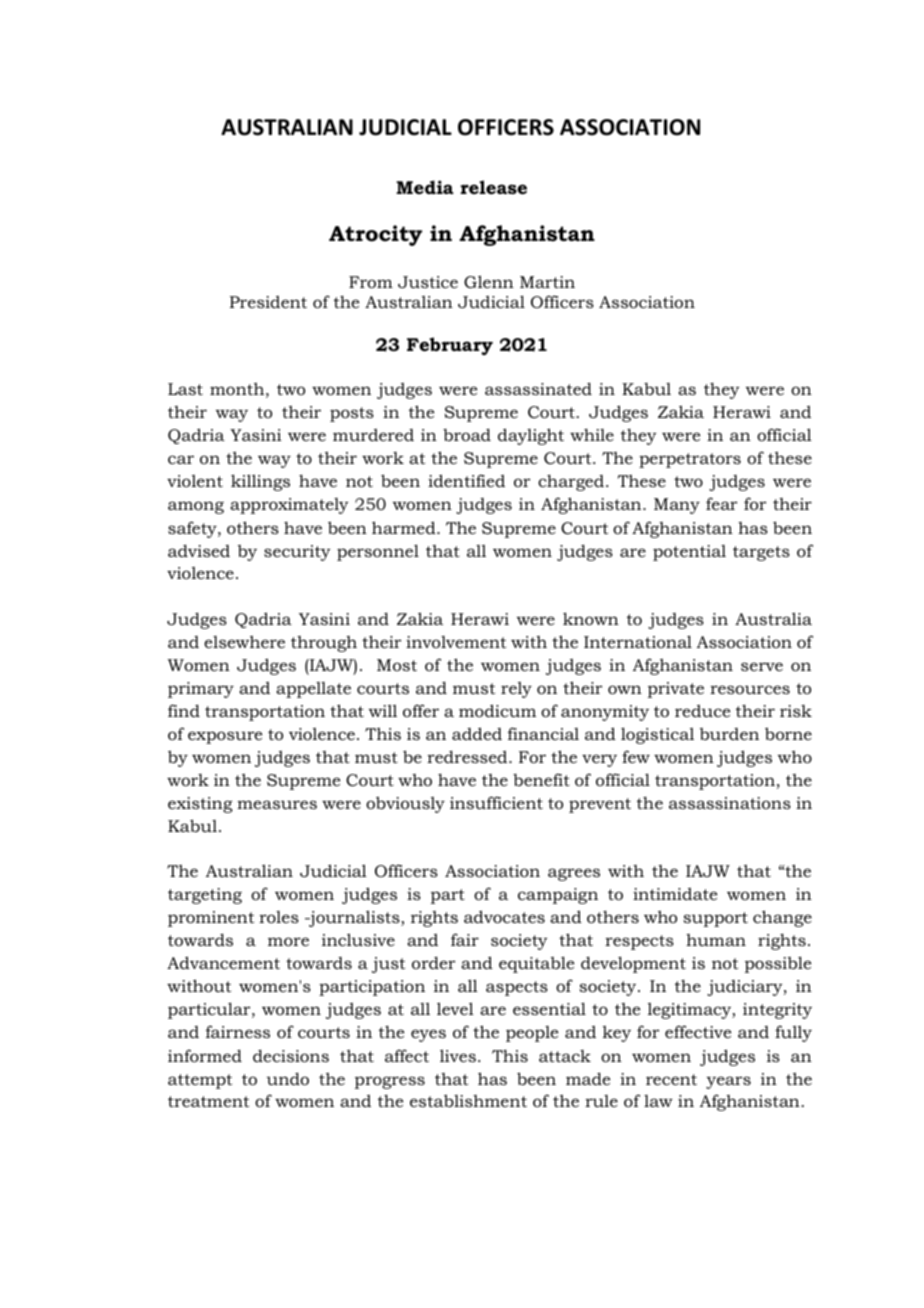 This image has width=924, height=1308. I want to click on support, so click(715, 919).
